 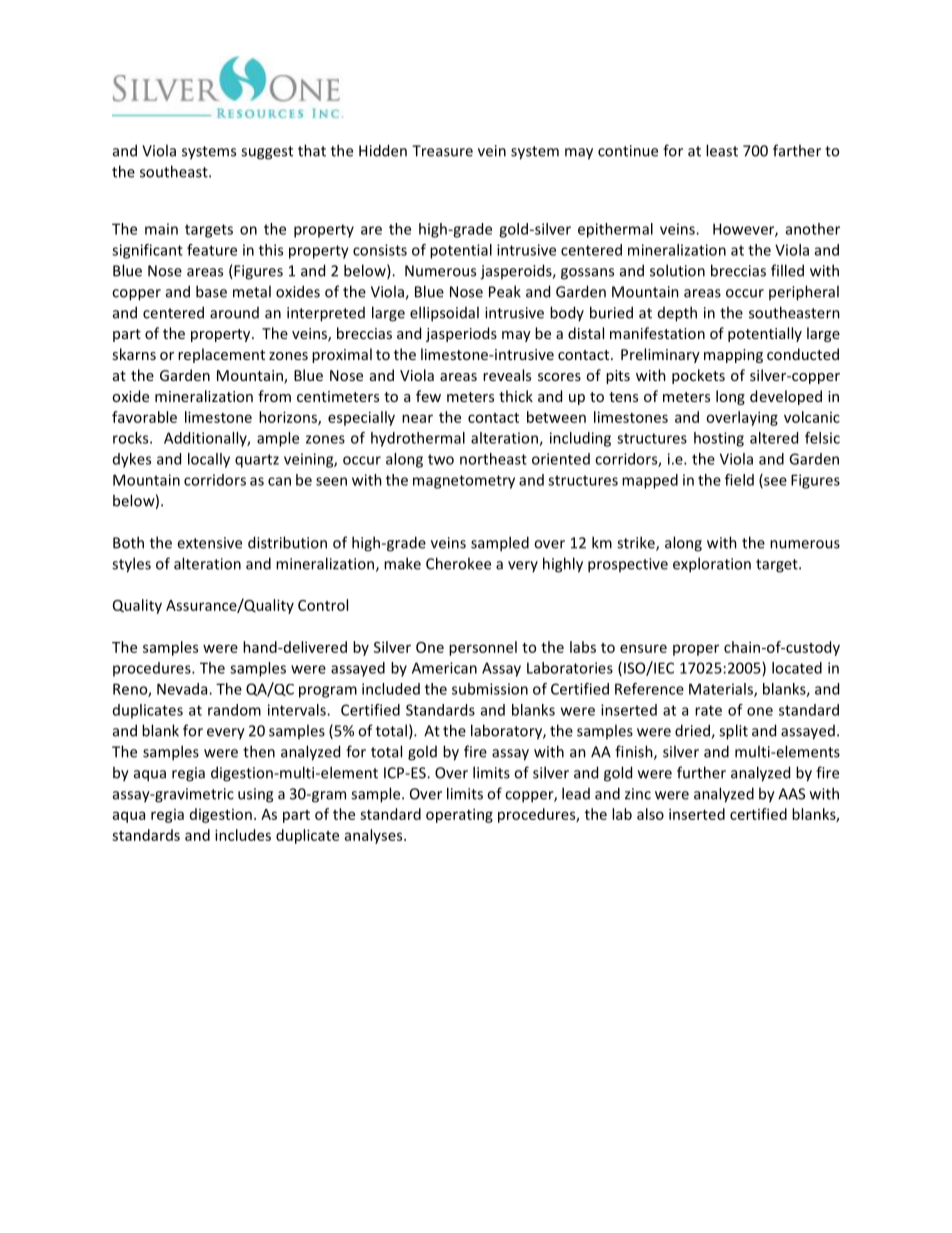 What do you see at coordinates (733, 356) in the screenshot?
I see `mapping` at bounding box center [733, 356].
